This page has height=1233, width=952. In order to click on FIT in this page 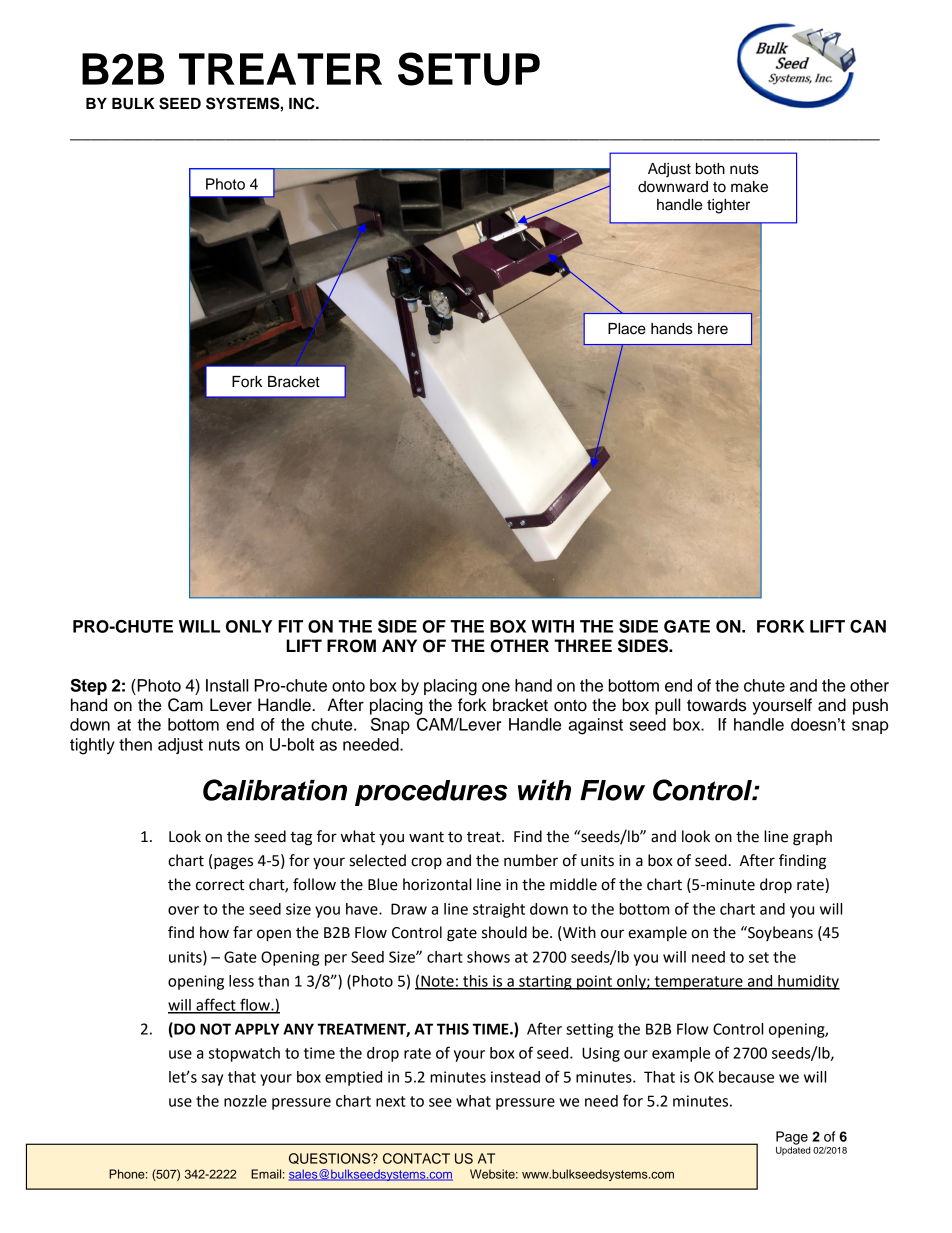, I will do `click(290, 626)`.
